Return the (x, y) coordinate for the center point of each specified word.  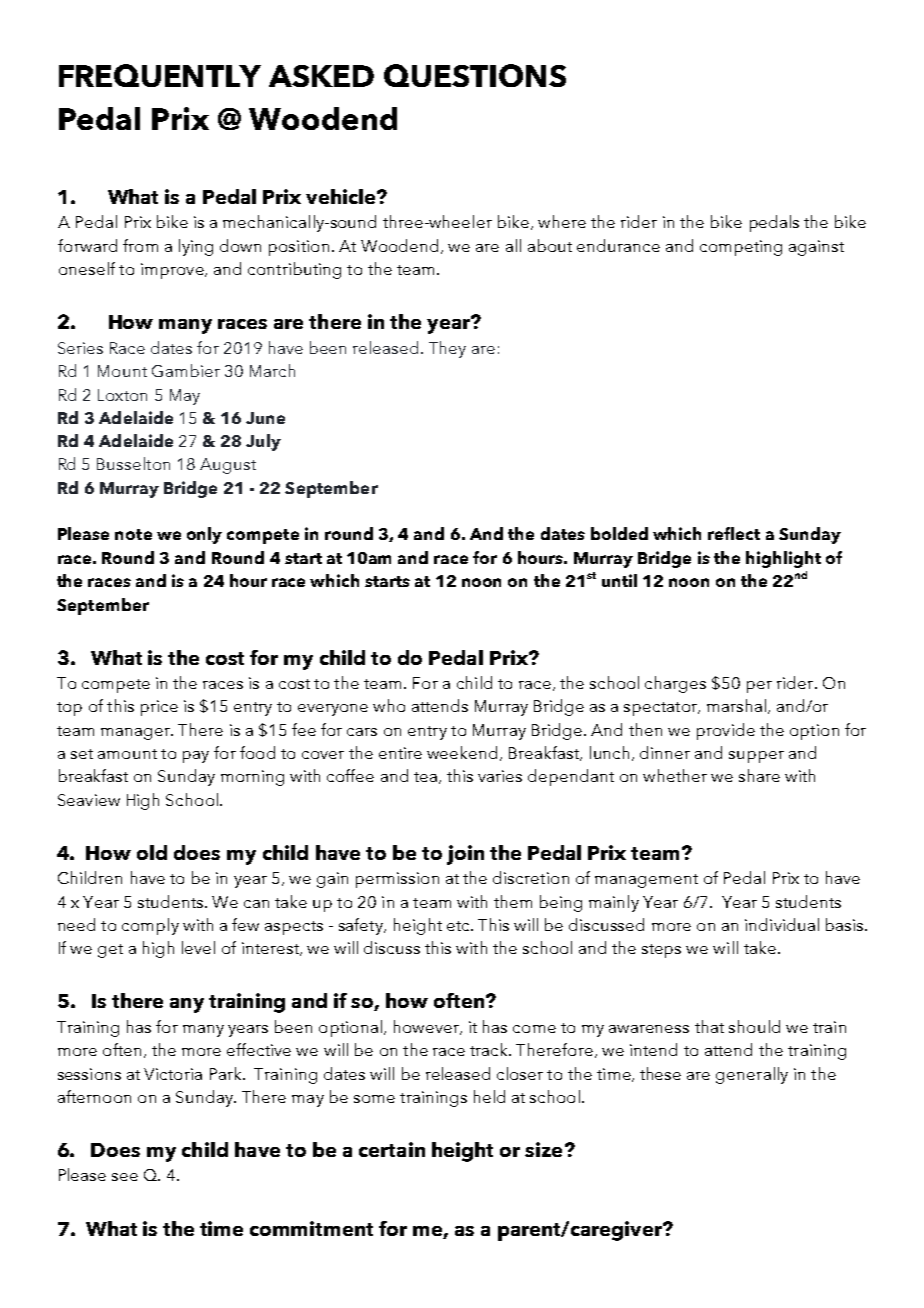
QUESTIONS (475, 75)
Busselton (133, 463)
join (465, 855)
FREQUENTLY (160, 75)
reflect (734, 533)
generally (752, 1075)
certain (392, 1149)
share (759, 775)
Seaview (89, 800)
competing (741, 248)
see (125, 1177)
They (447, 349)
